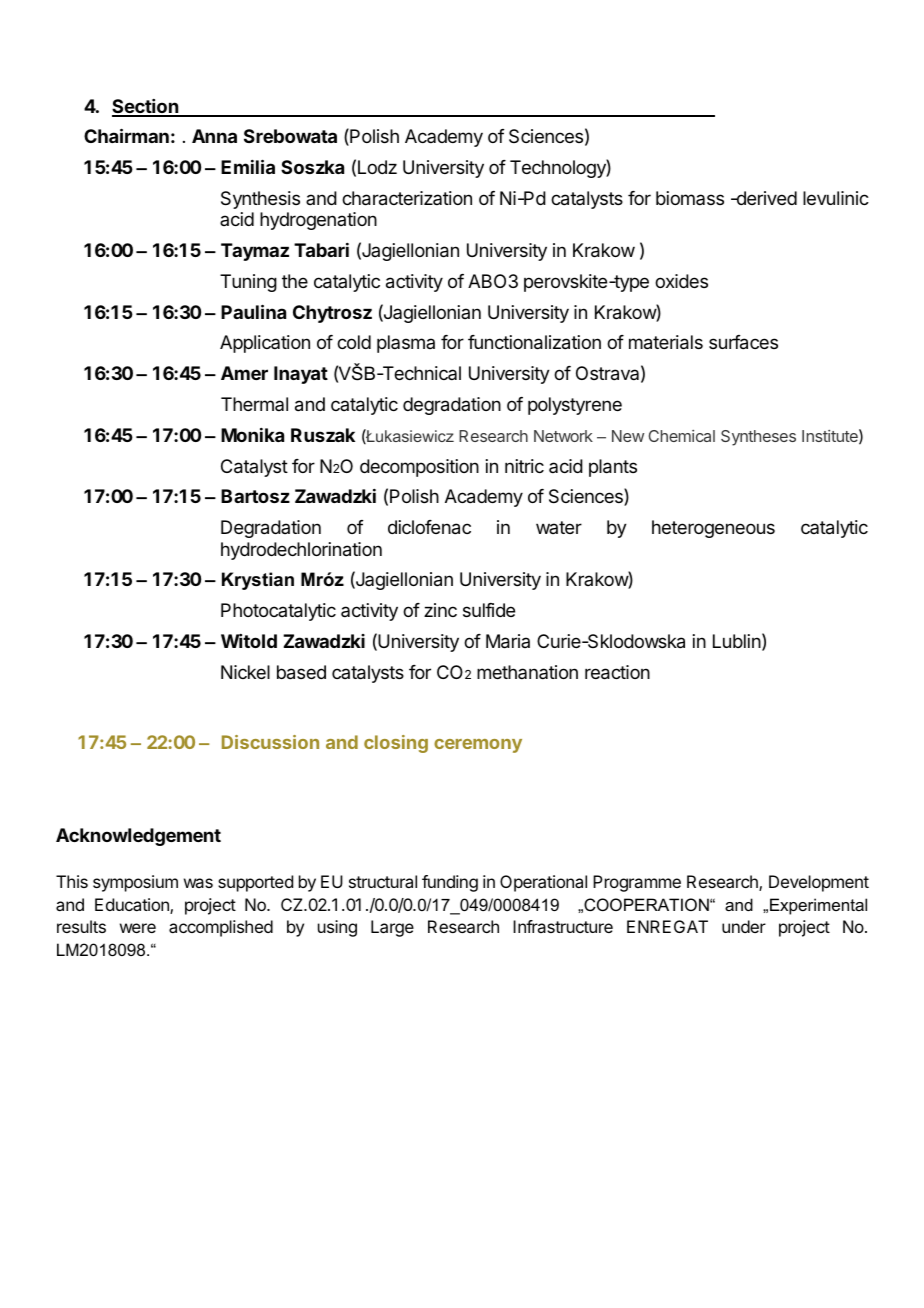  I want to click on under, so click(744, 926).
